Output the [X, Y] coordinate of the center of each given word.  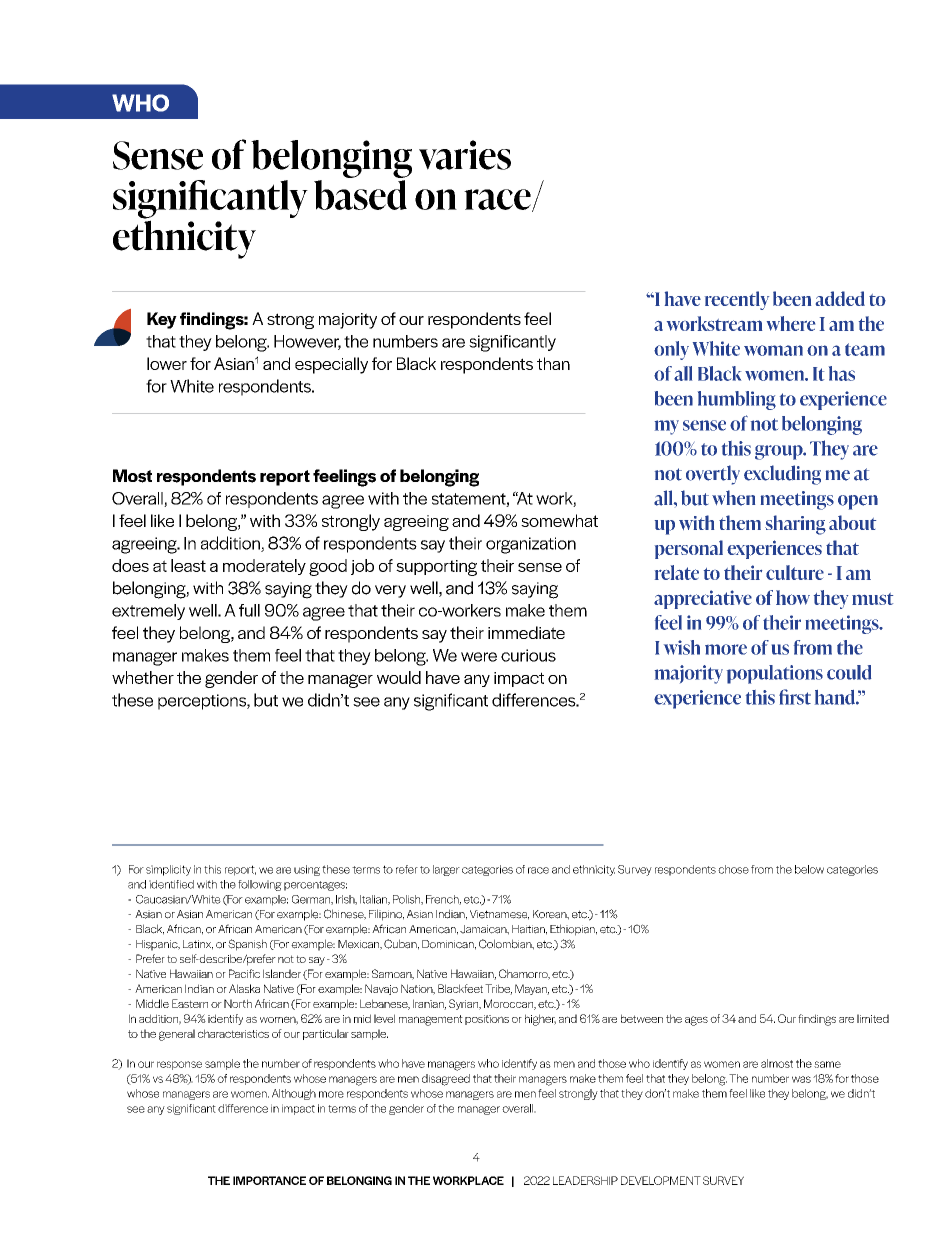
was [801, 1079]
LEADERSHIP [585, 1180]
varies [465, 155]
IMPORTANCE [269, 1180]
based [360, 195]
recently [737, 300]
